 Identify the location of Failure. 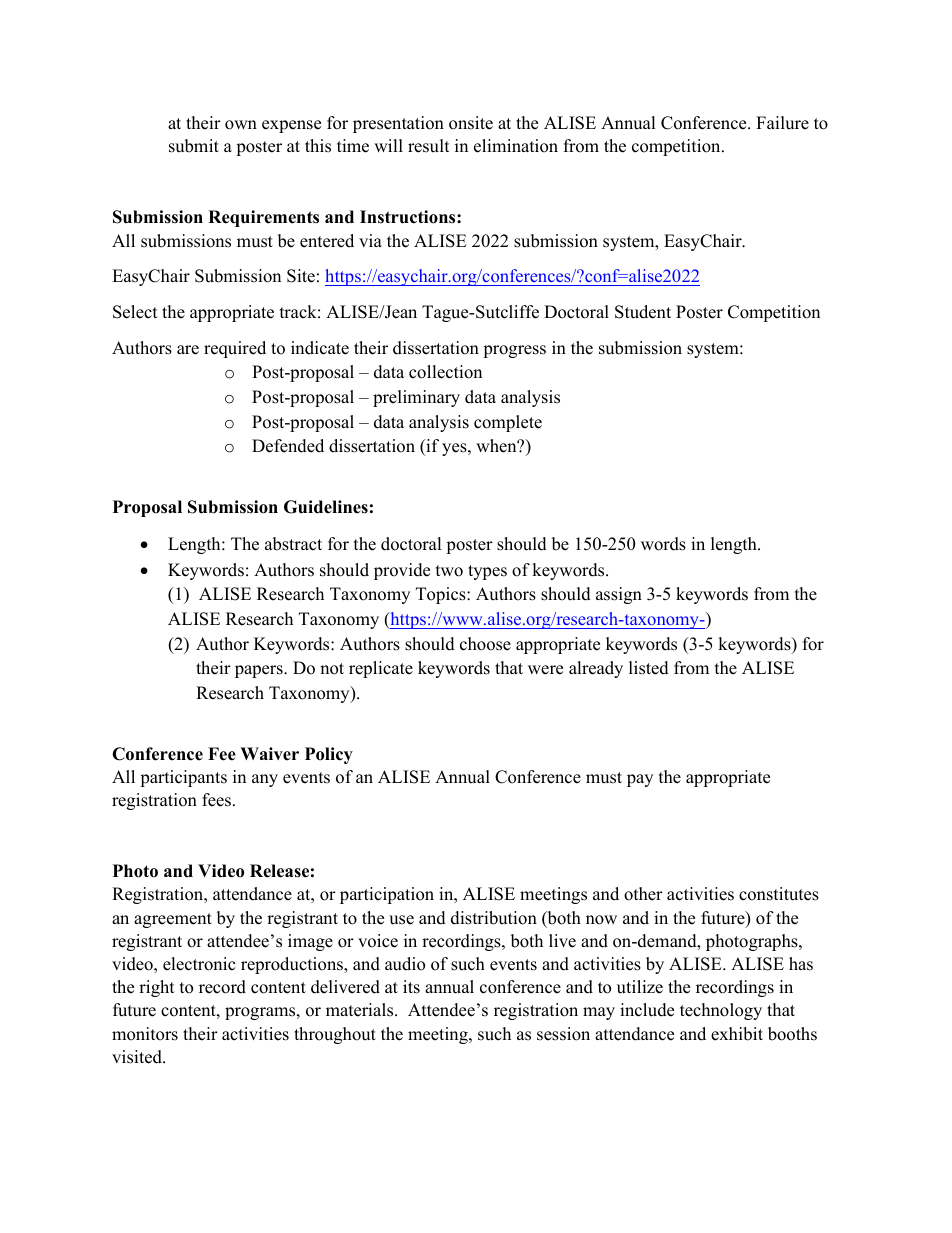
(782, 123).
